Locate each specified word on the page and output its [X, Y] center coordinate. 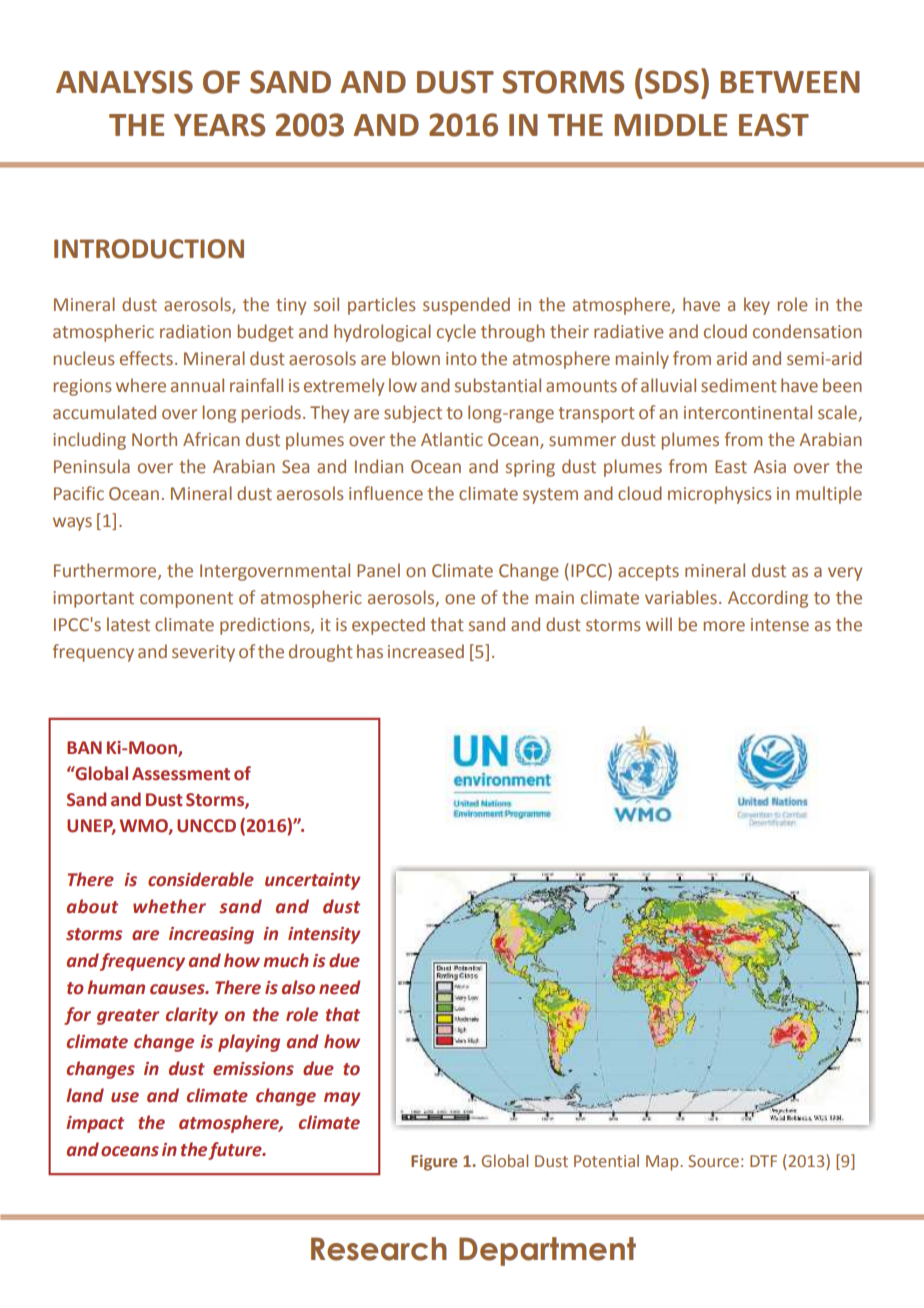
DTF [763, 1161]
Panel [378, 570]
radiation [195, 331]
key [757, 306]
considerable [201, 879]
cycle [456, 333]
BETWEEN [790, 82]
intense [780, 625]
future [236, 1151]
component [186, 600]
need [340, 987]
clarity [192, 1016]
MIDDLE [670, 125]
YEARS [219, 125]
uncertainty [313, 881]
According [768, 599]
